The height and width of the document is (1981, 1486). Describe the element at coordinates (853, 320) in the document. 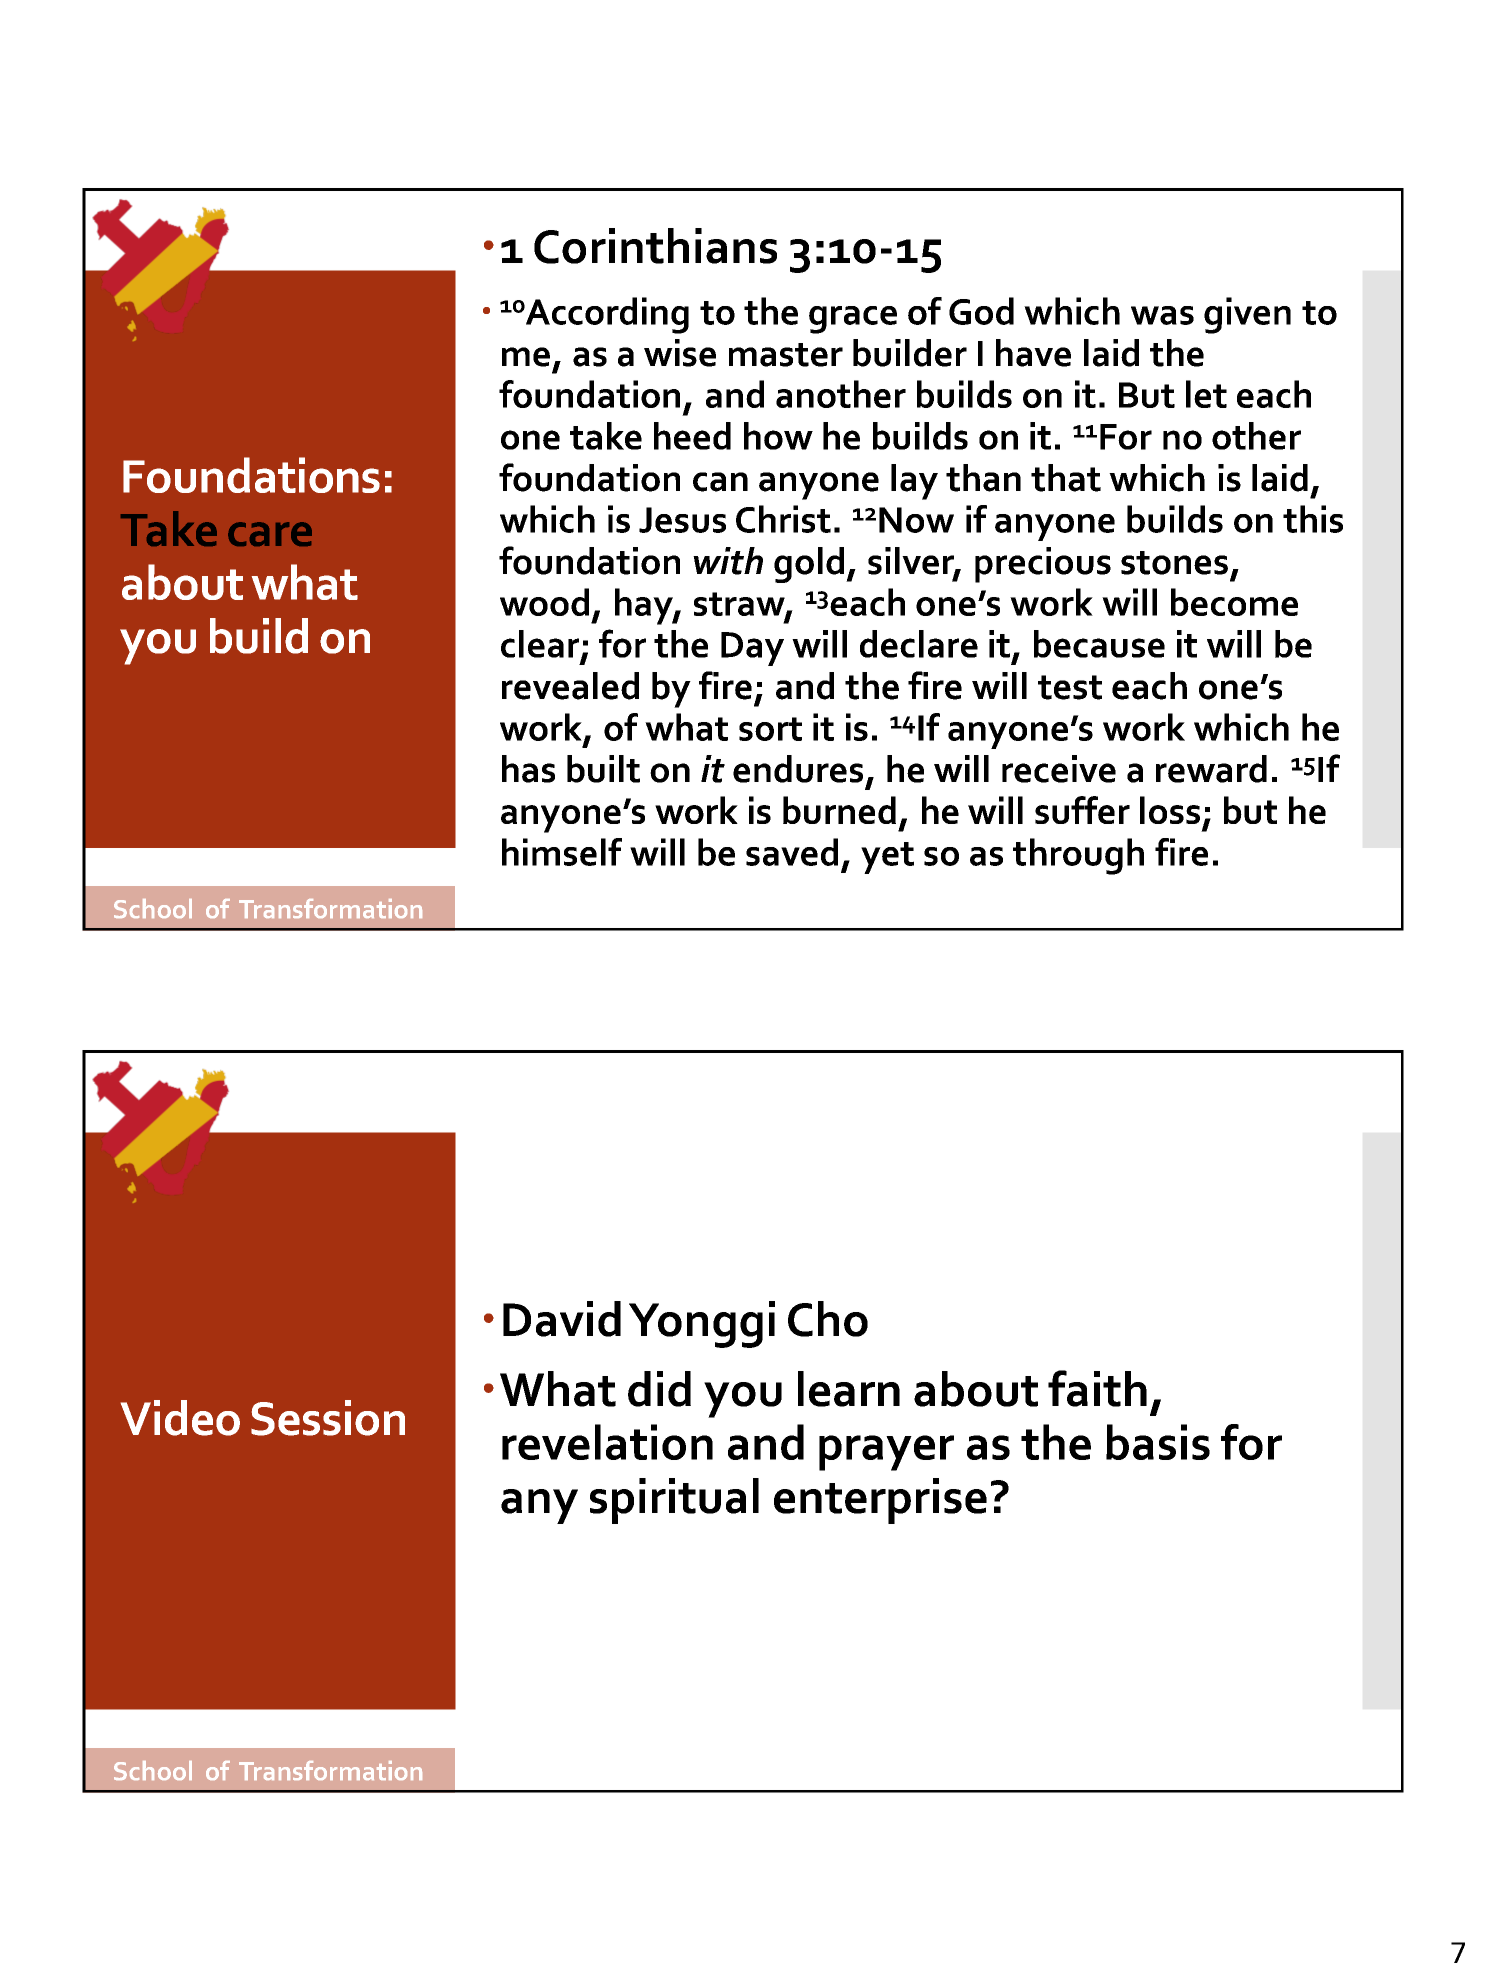

I see `grace` at that location.
